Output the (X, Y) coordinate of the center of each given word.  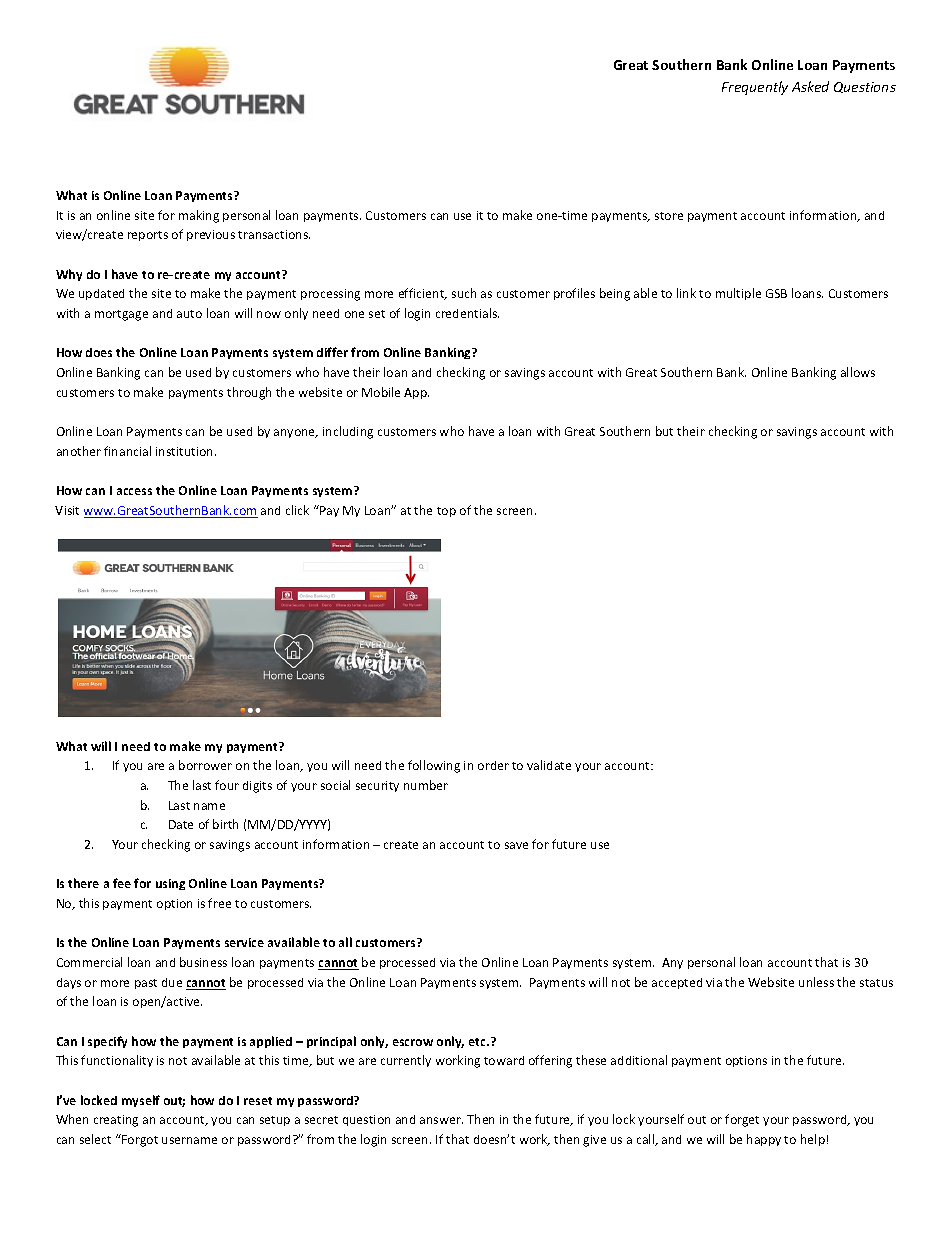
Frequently (755, 88)
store (669, 216)
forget (742, 1120)
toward (504, 1060)
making (199, 216)
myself (141, 1101)
